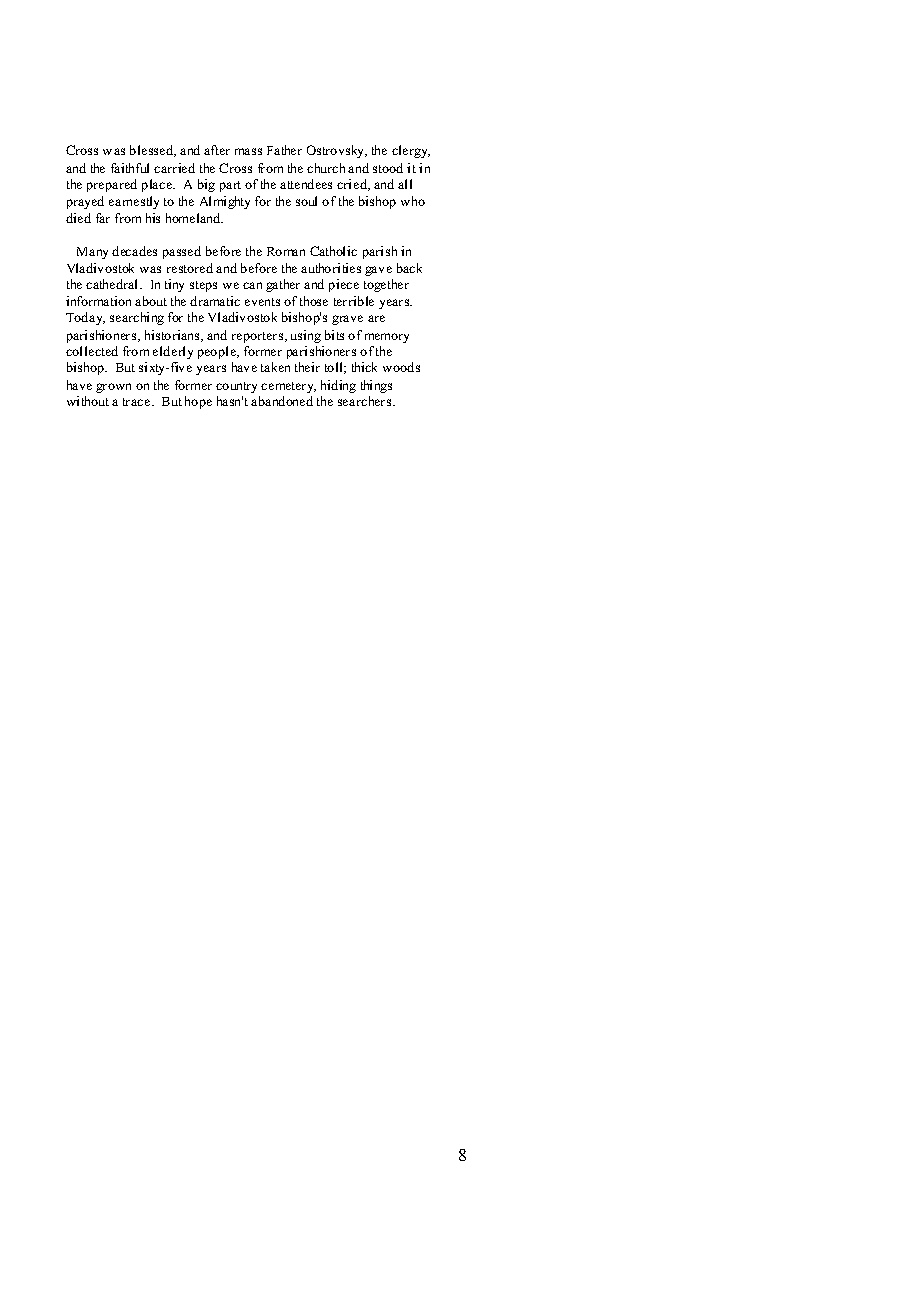 Image resolution: width=924 pixels, height=1308 pixels. Describe the element at coordinates (113, 388) in the page. I see `grown` at that location.
